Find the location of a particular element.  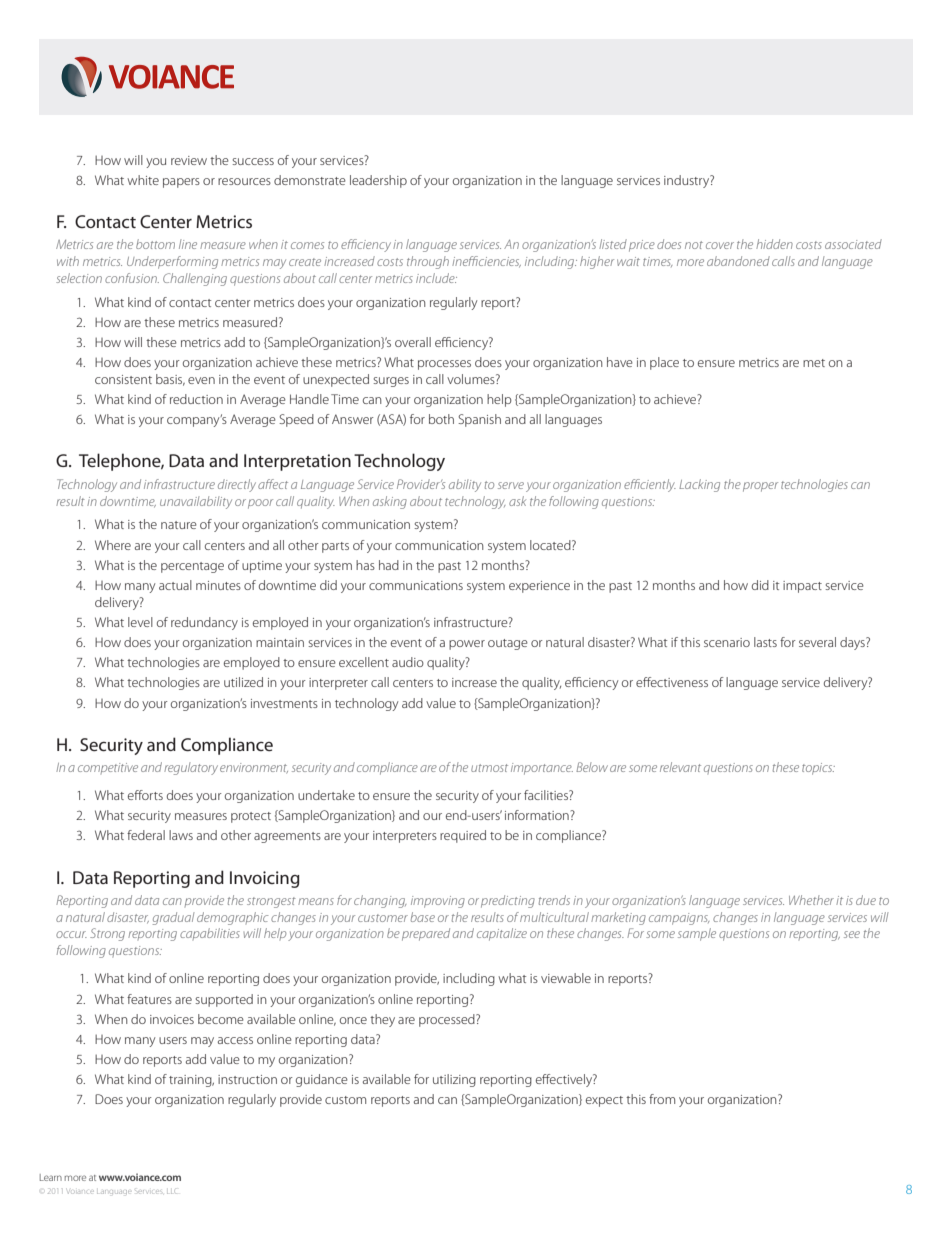

lasts is located at coordinates (765, 642).
